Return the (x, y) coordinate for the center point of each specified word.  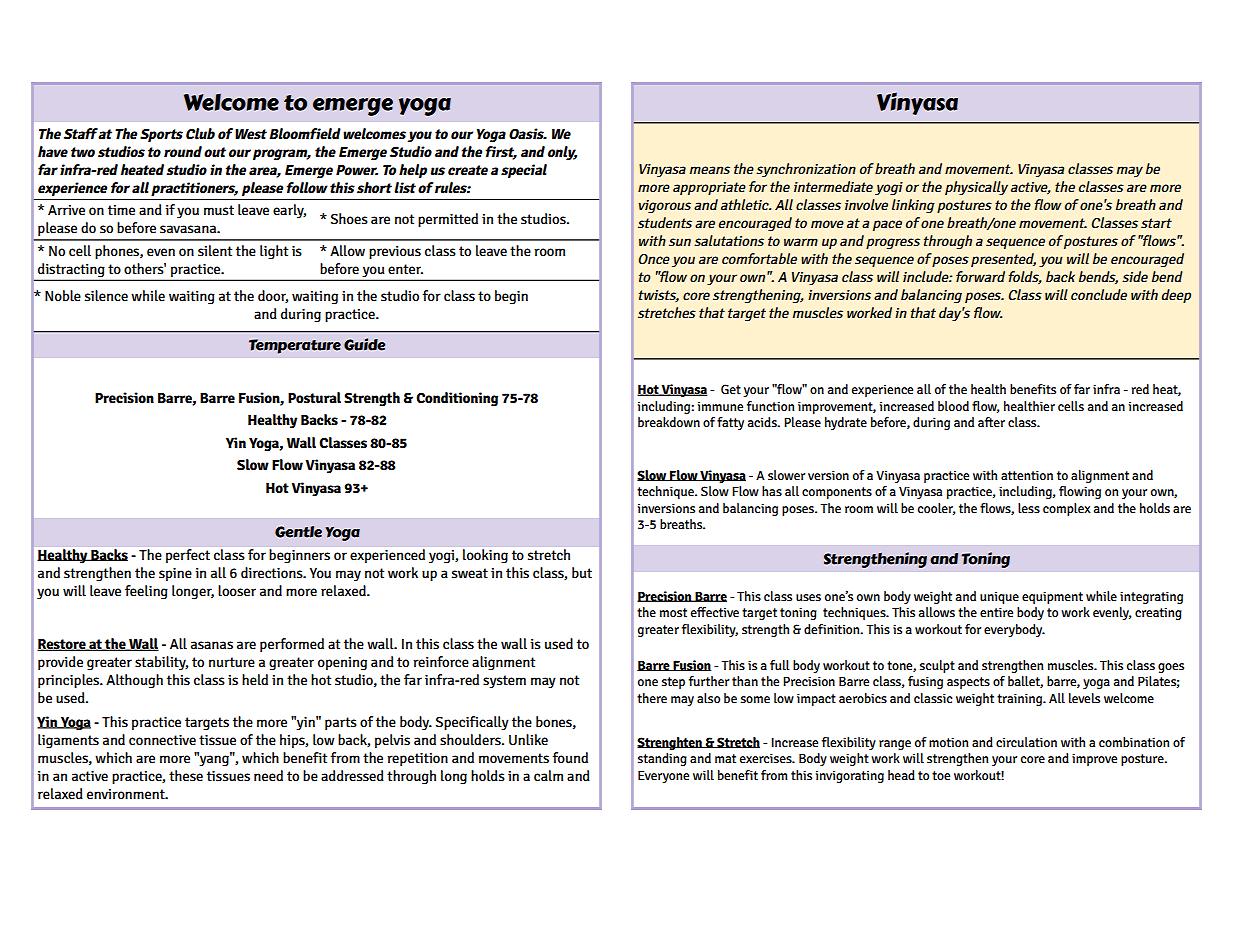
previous (395, 252)
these (186, 775)
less (1029, 508)
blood (953, 406)
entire (996, 612)
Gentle (298, 532)
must (219, 210)
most (673, 612)
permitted (448, 220)
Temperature (295, 346)
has (772, 491)
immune (720, 406)
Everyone (663, 776)
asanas (212, 645)
